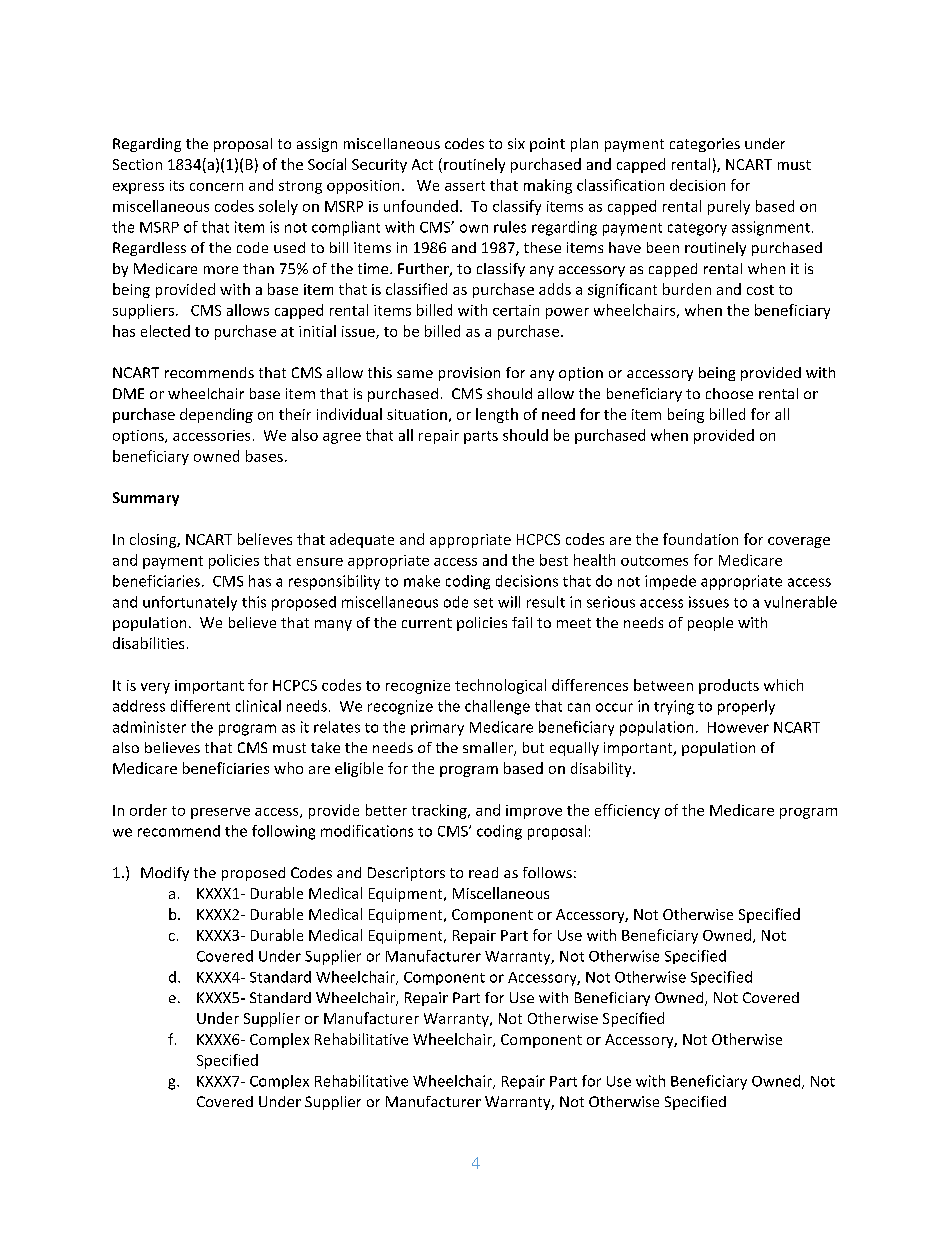 This image has width=952, height=1233. What do you see at coordinates (627, 811) in the image?
I see `efficiency` at bounding box center [627, 811].
